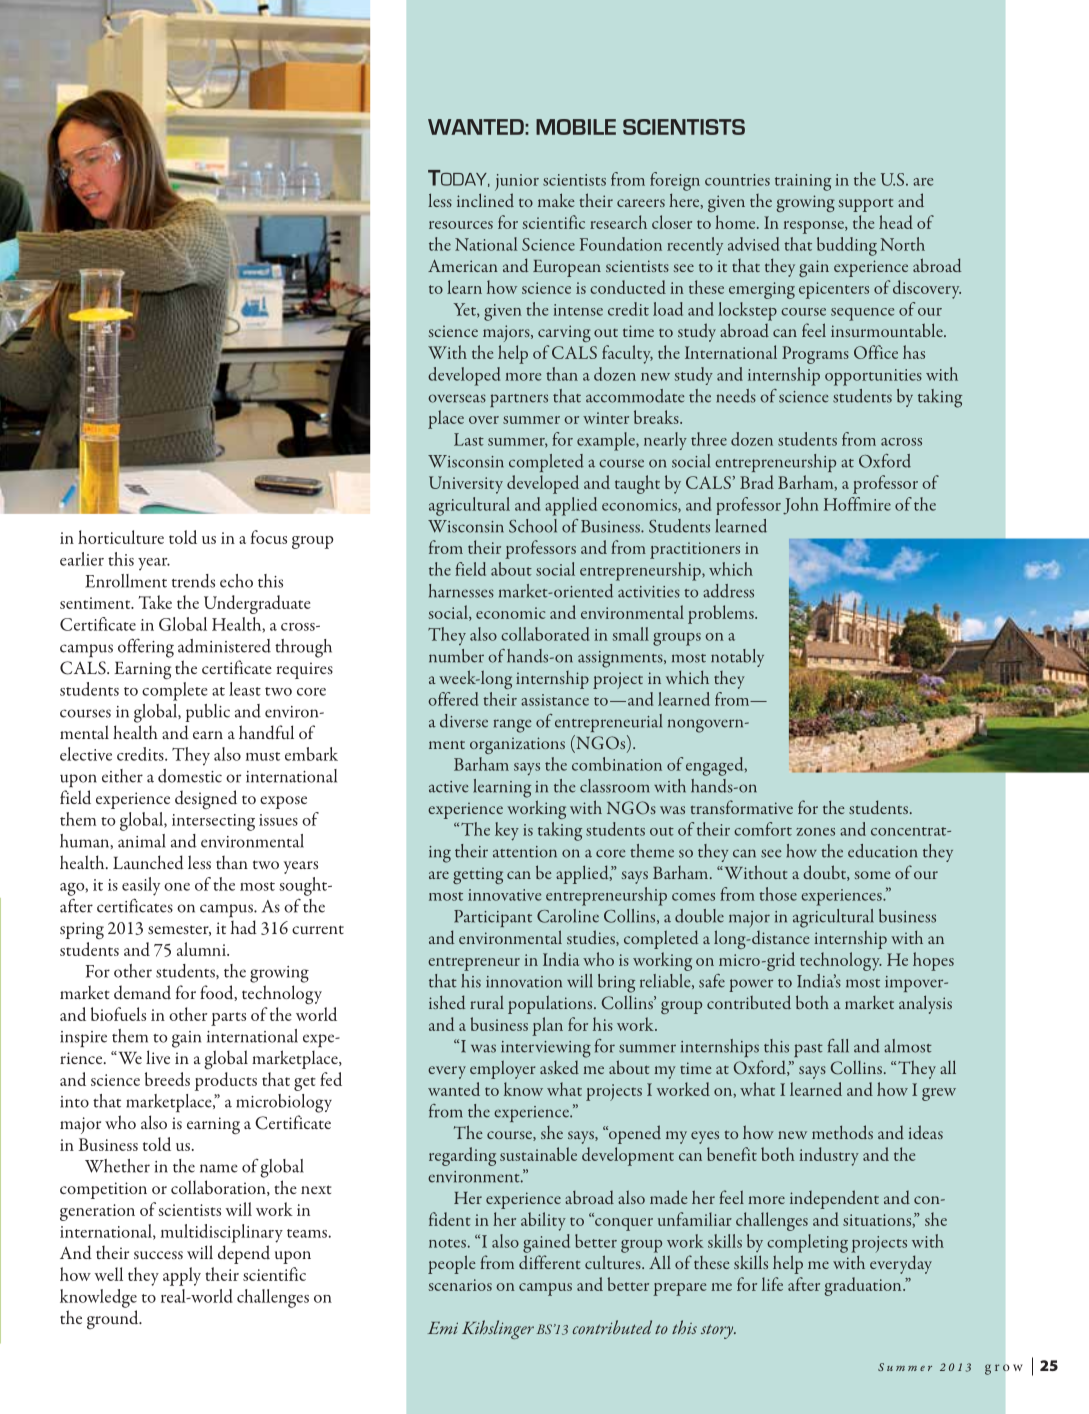 The image size is (1089, 1414). I want to click on training, so click(803, 182).
